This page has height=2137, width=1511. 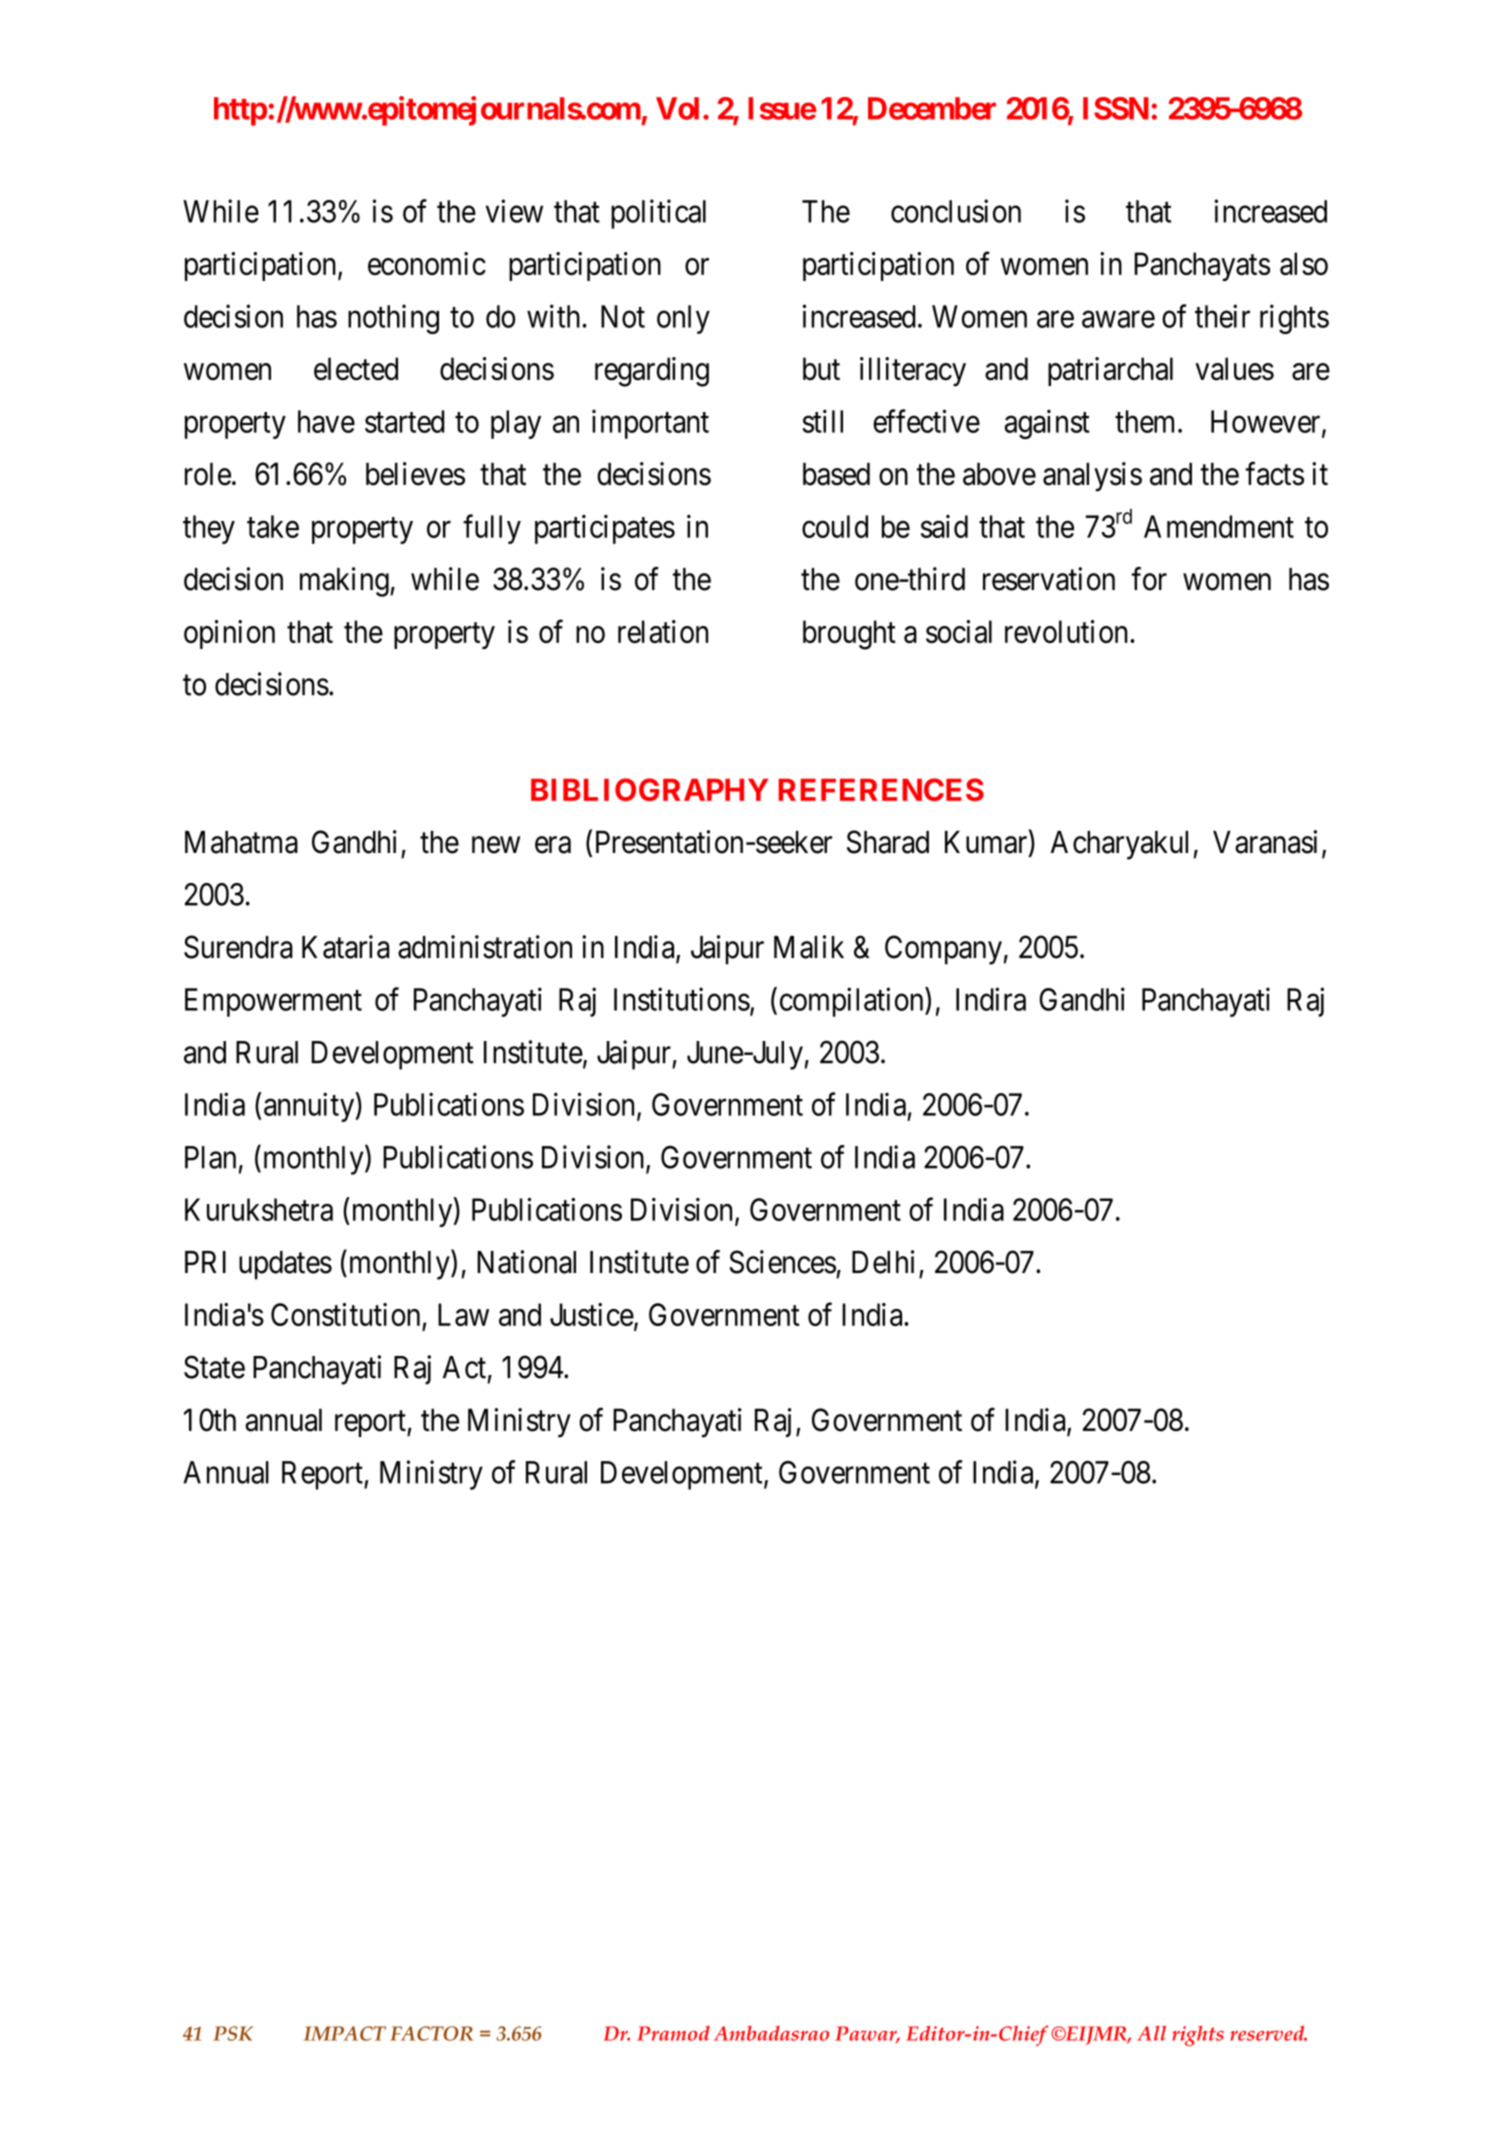 I want to click on FACTOR, so click(x=431, y=2033).
